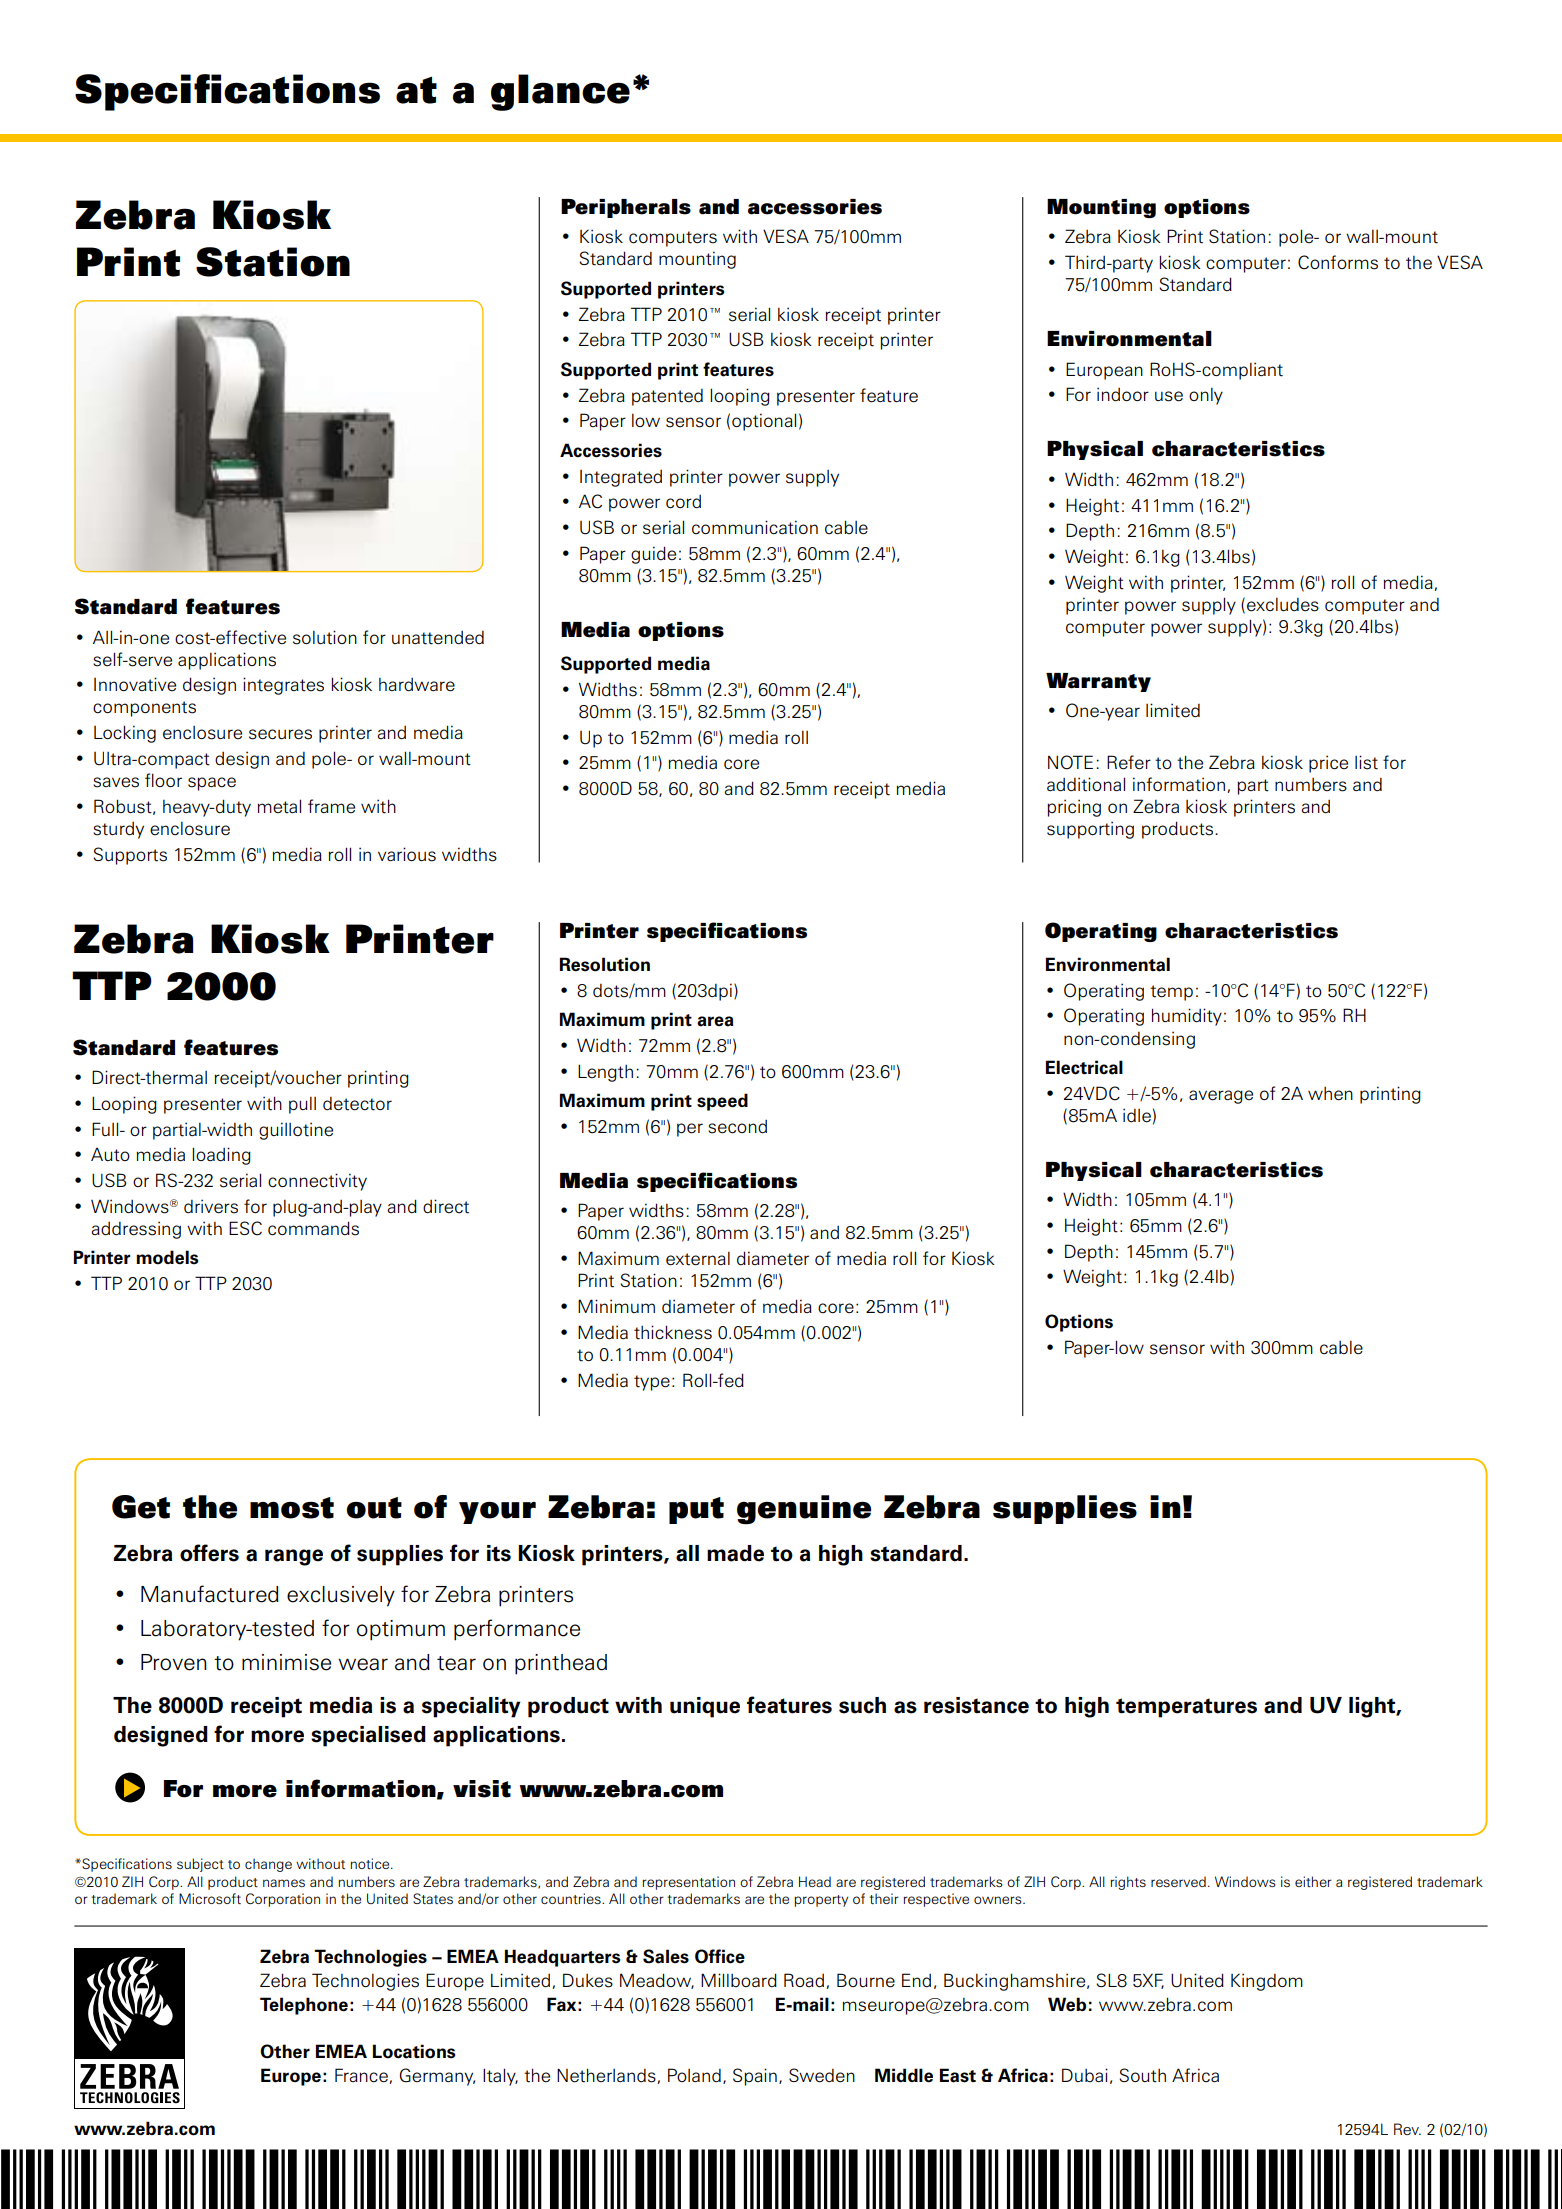 The width and height of the screenshot is (1562, 2209). What do you see at coordinates (292, 1508) in the screenshot?
I see `most` at bounding box center [292, 1508].
